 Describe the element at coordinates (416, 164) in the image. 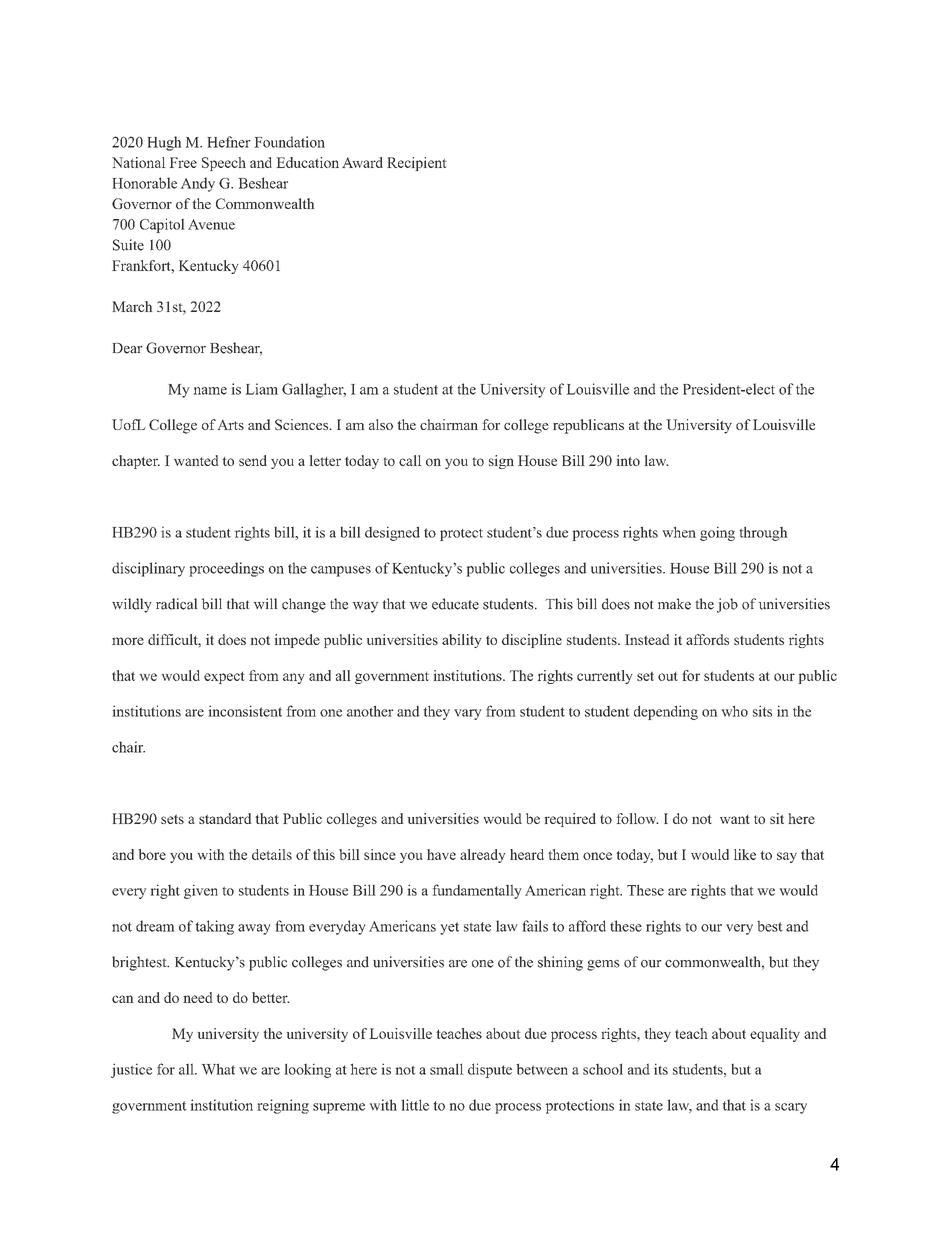

I see `Recipient` at that location.
